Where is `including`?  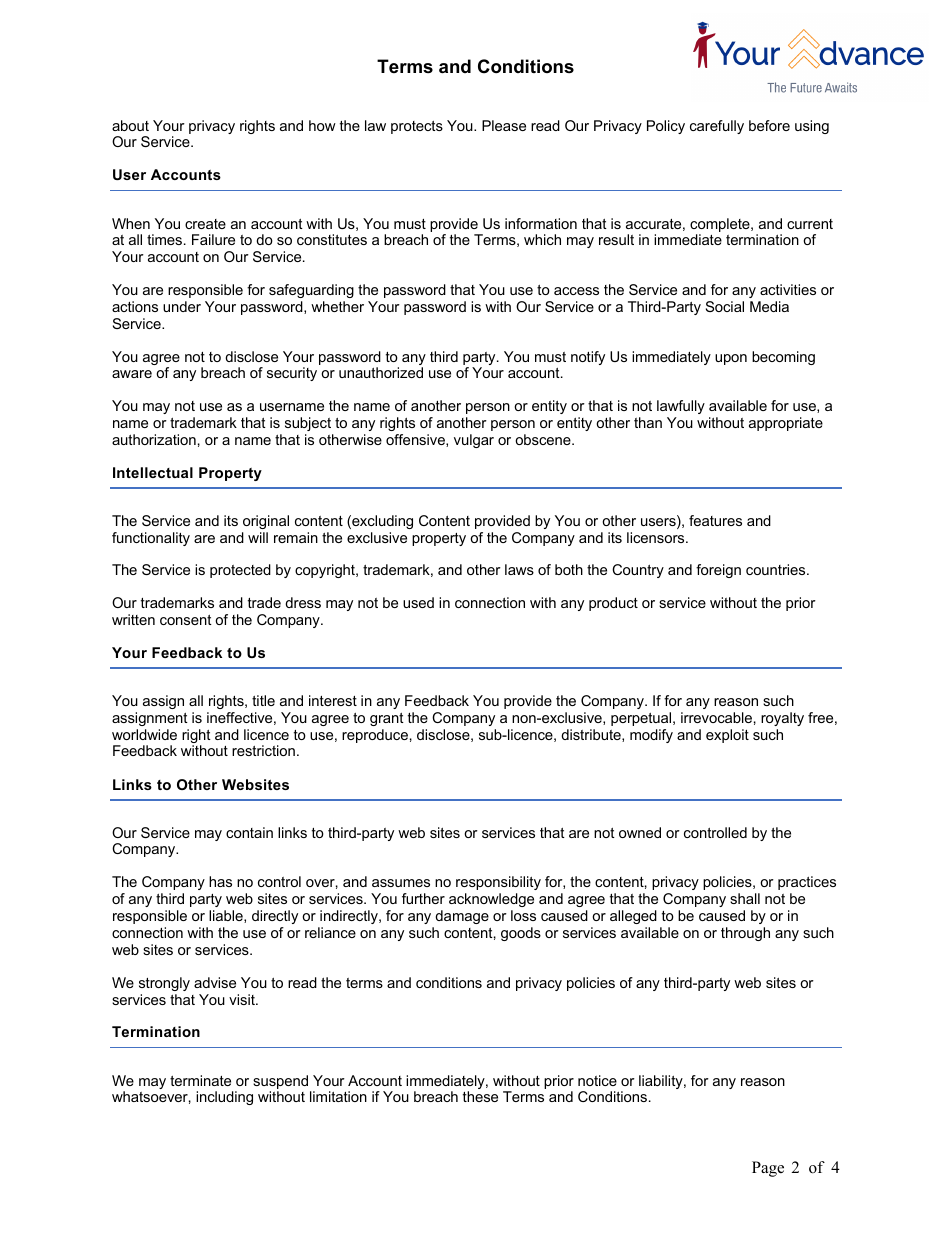 including is located at coordinates (224, 1098).
